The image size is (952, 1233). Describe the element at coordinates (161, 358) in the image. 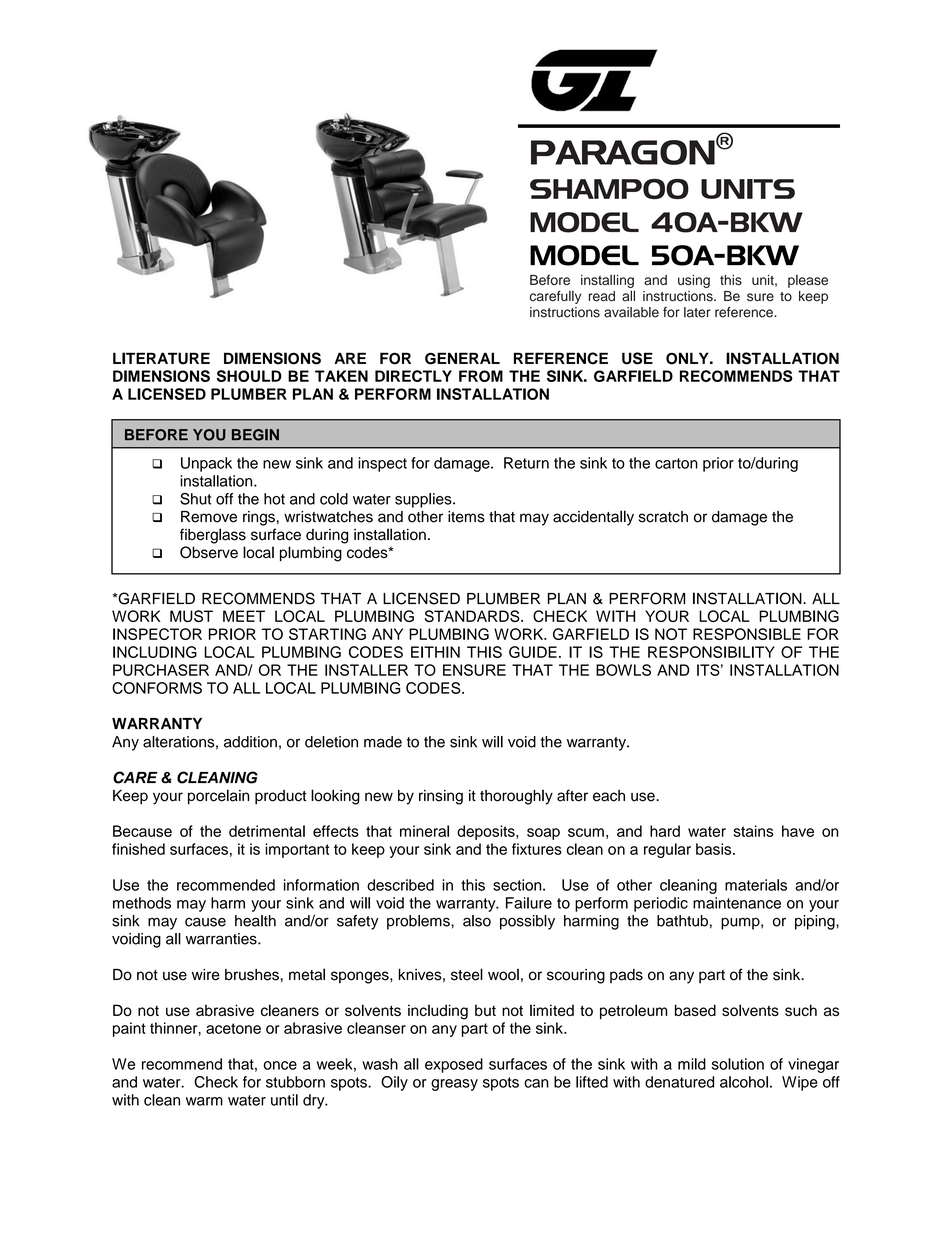

I see `LITERATURE` at that location.
